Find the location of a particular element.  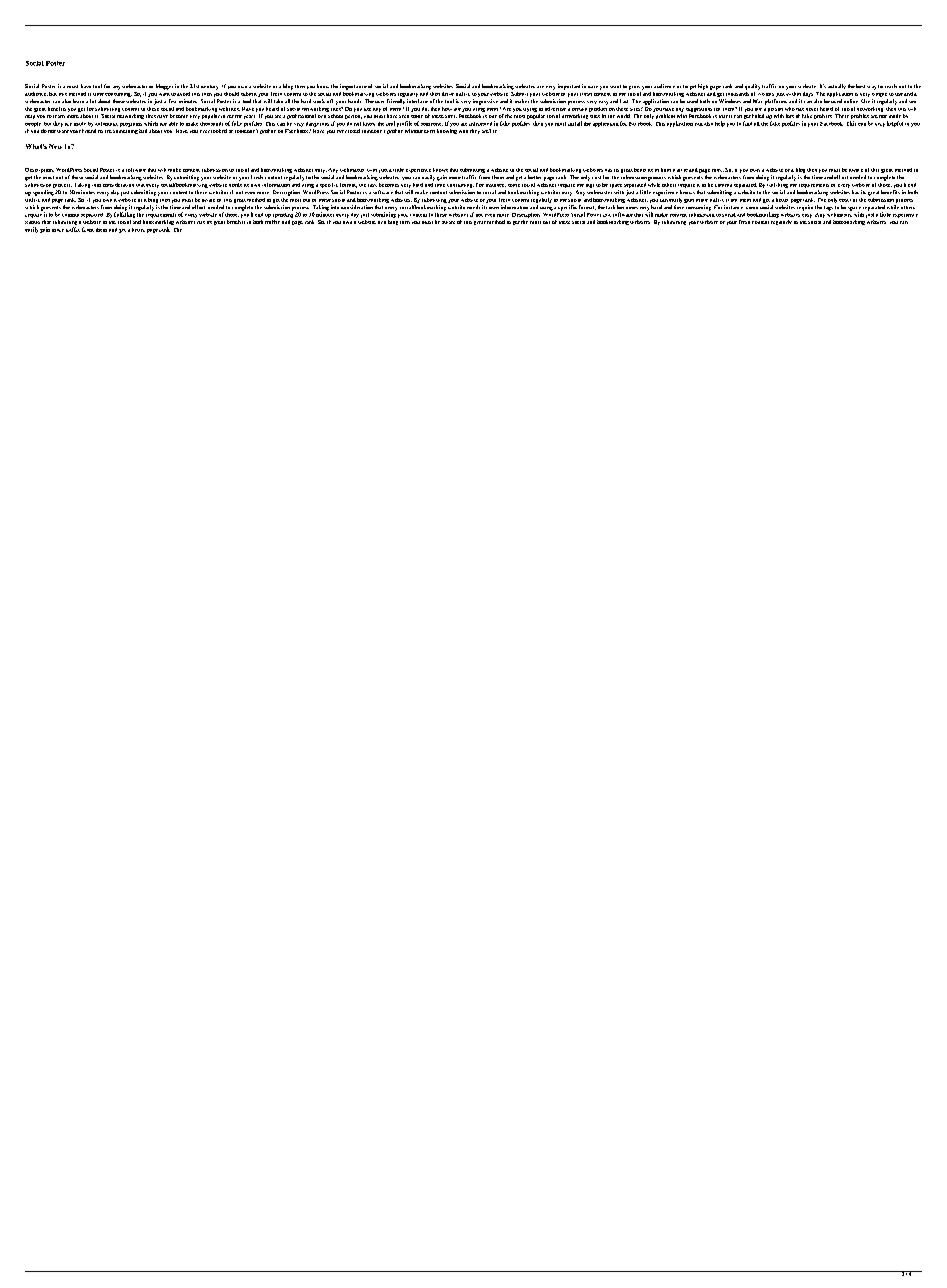

New is located at coordinates (55, 146).
